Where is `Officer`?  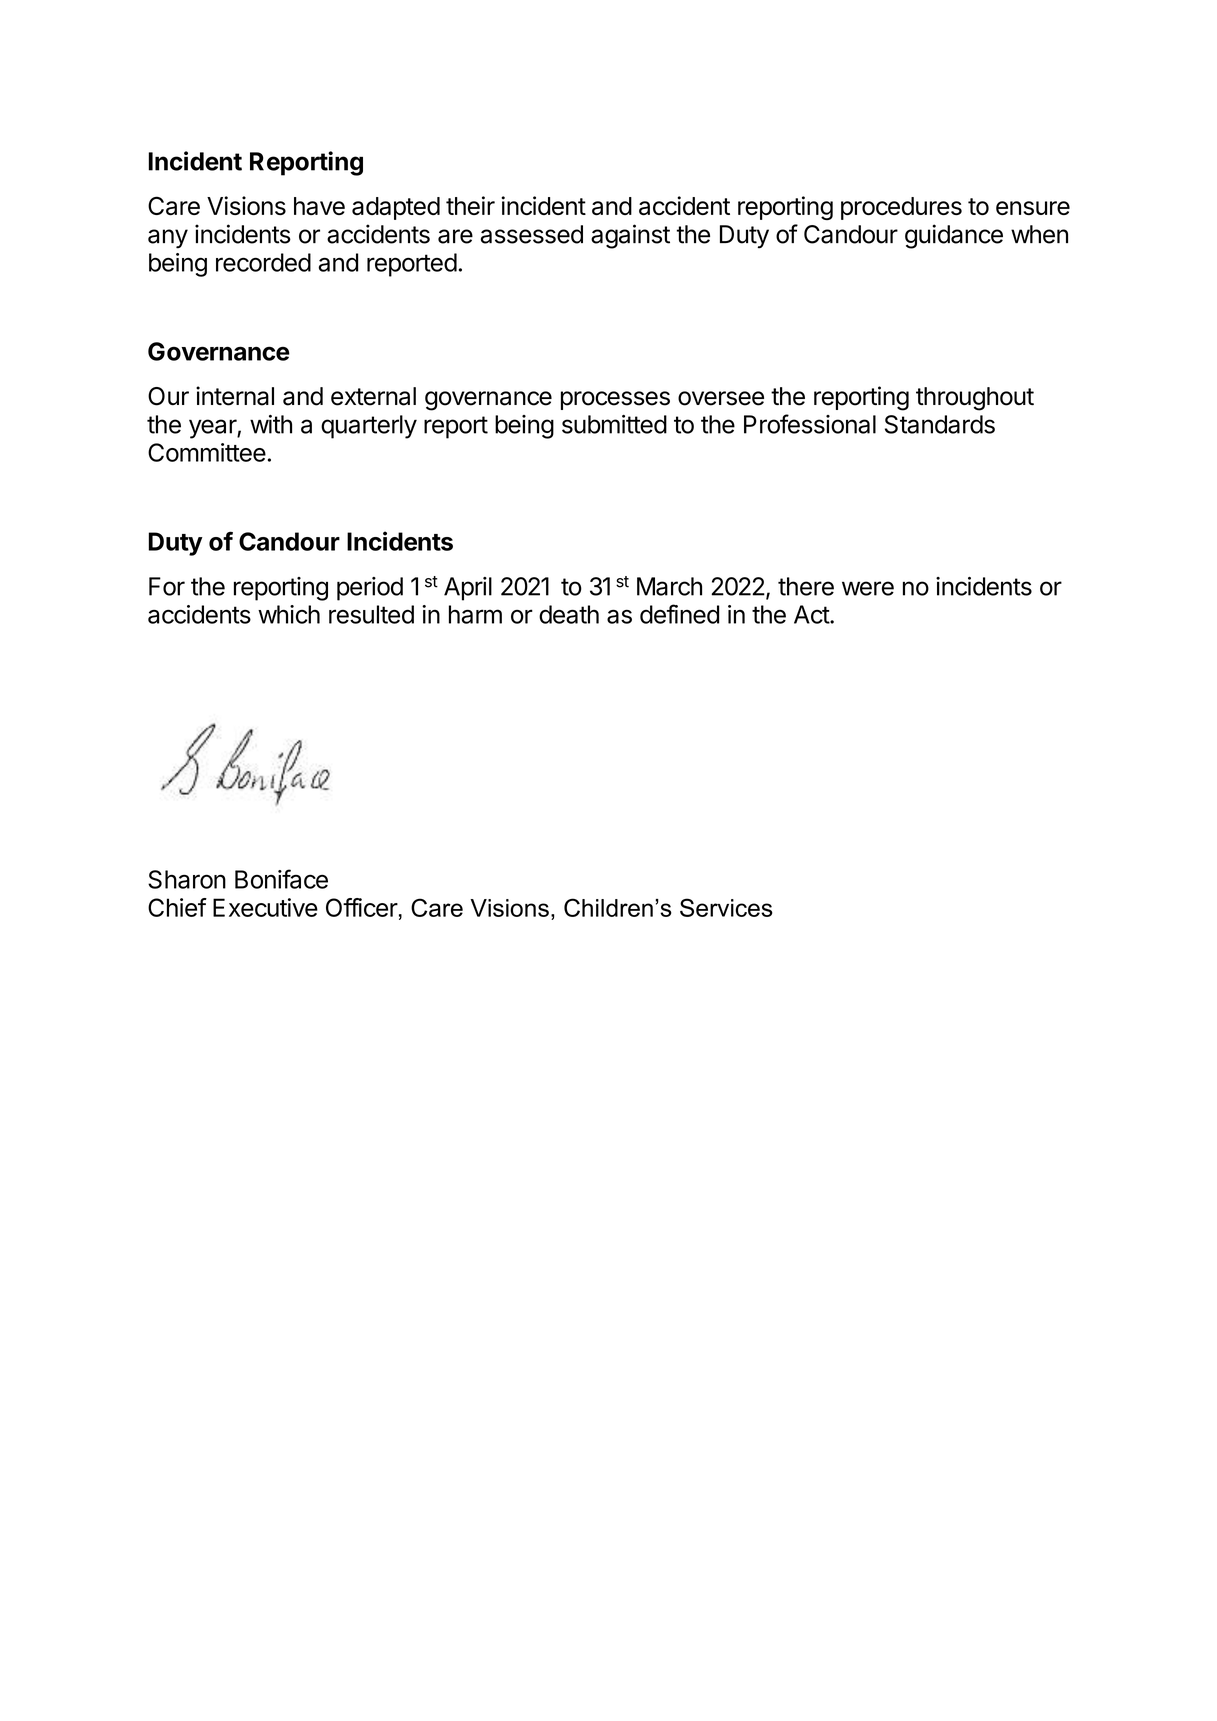 Officer is located at coordinates (362, 907).
